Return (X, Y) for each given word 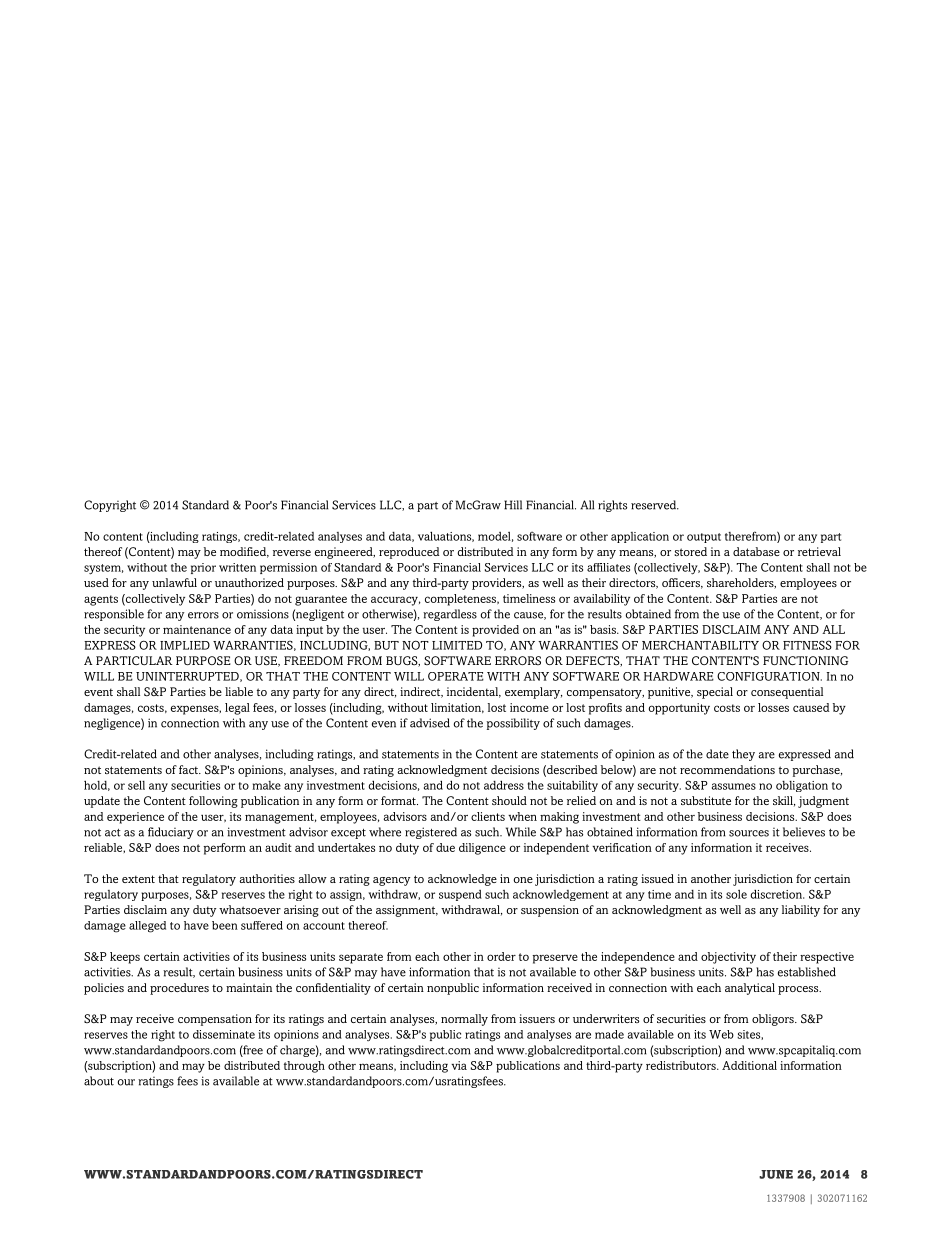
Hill (513, 505)
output (704, 538)
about (99, 1081)
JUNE (776, 1174)
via (459, 1065)
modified (244, 552)
